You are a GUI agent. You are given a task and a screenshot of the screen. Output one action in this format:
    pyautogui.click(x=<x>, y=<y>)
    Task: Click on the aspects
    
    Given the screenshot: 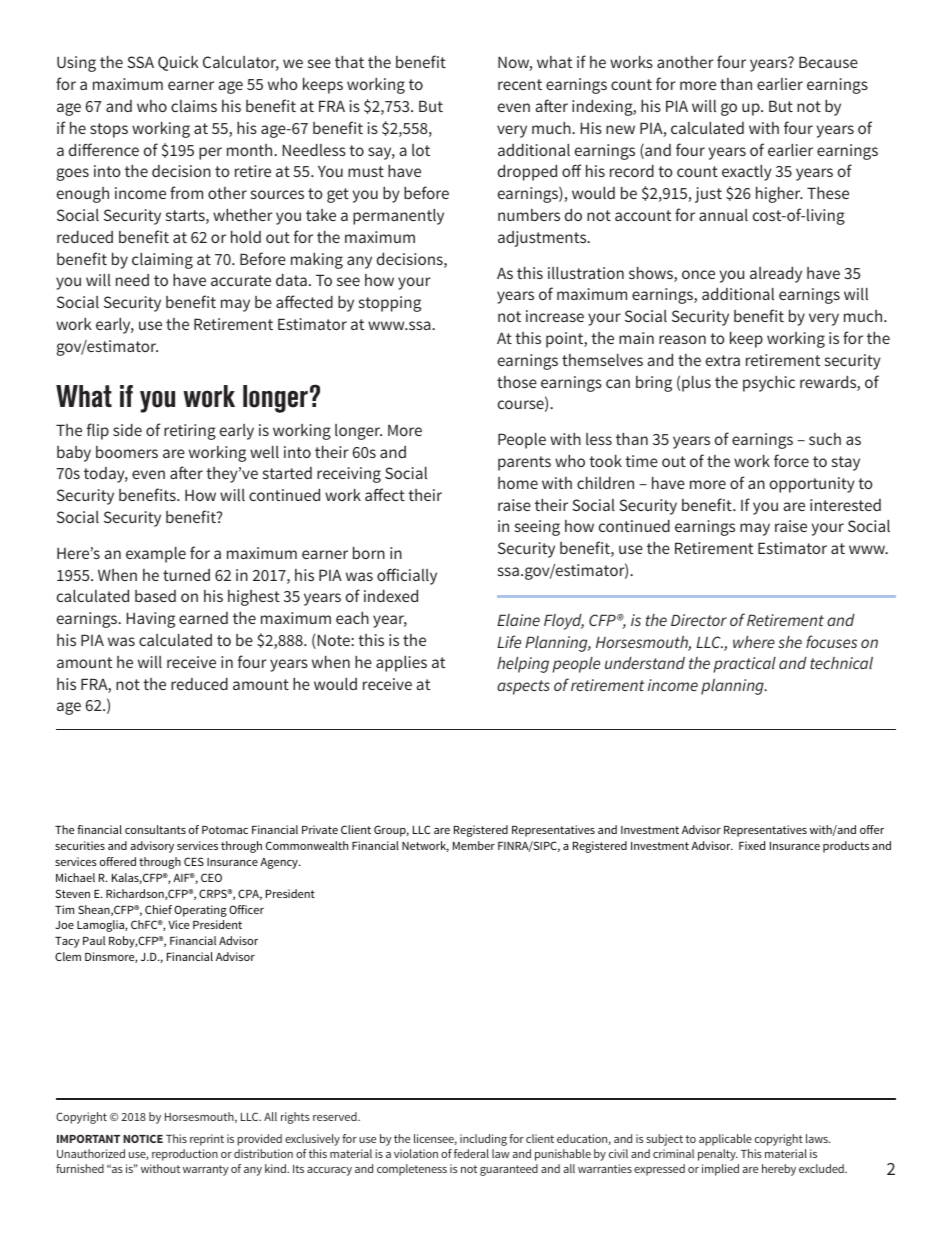 What is the action you would take?
    pyautogui.click(x=523, y=687)
